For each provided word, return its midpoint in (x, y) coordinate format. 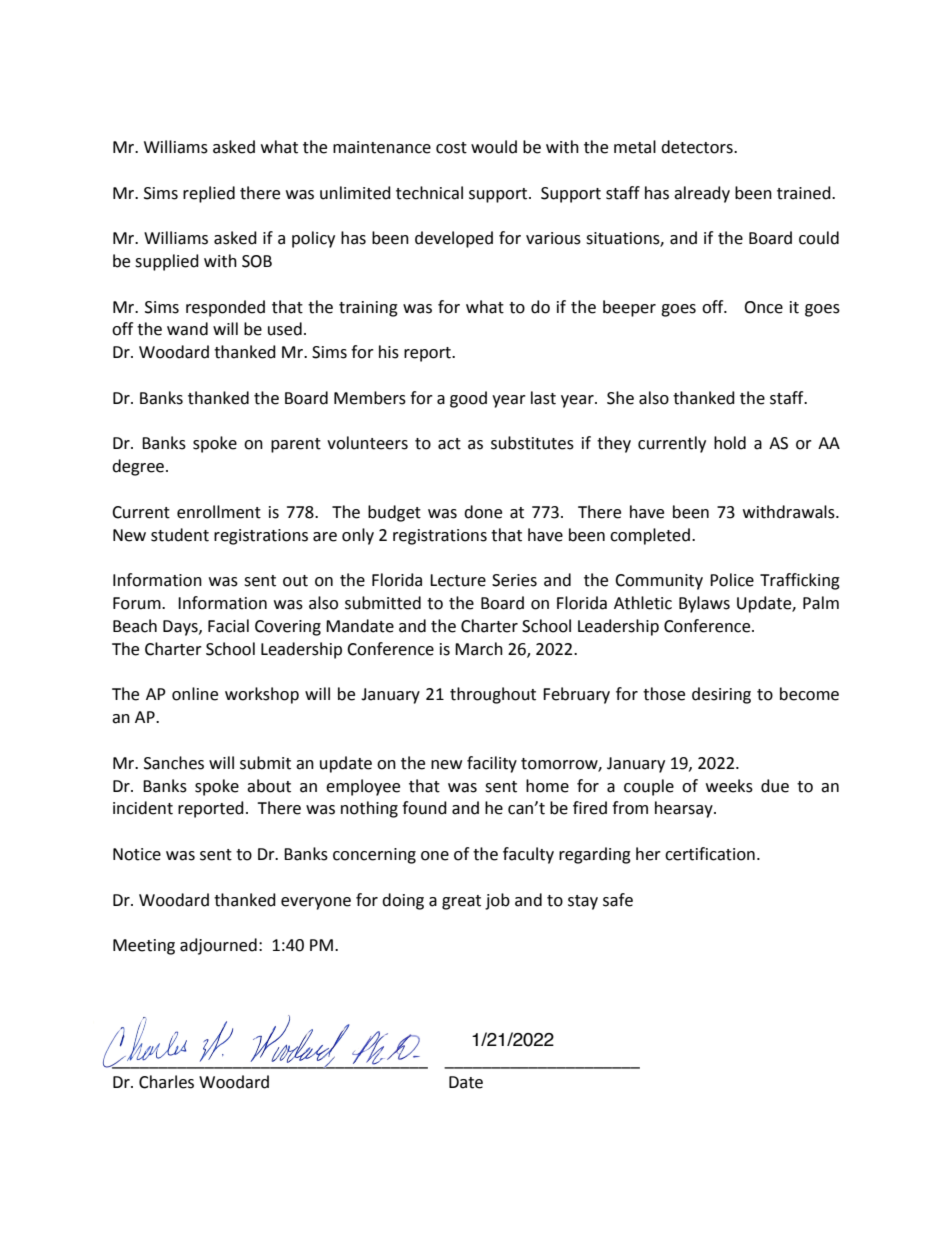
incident (143, 808)
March (479, 649)
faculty (528, 855)
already (702, 194)
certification (710, 854)
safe (618, 900)
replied (209, 194)
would (494, 147)
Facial (228, 626)
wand (187, 329)
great (461, 902)
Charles (166, 1082)
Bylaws (704, 604)
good (468, 399)
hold (730, 443)
